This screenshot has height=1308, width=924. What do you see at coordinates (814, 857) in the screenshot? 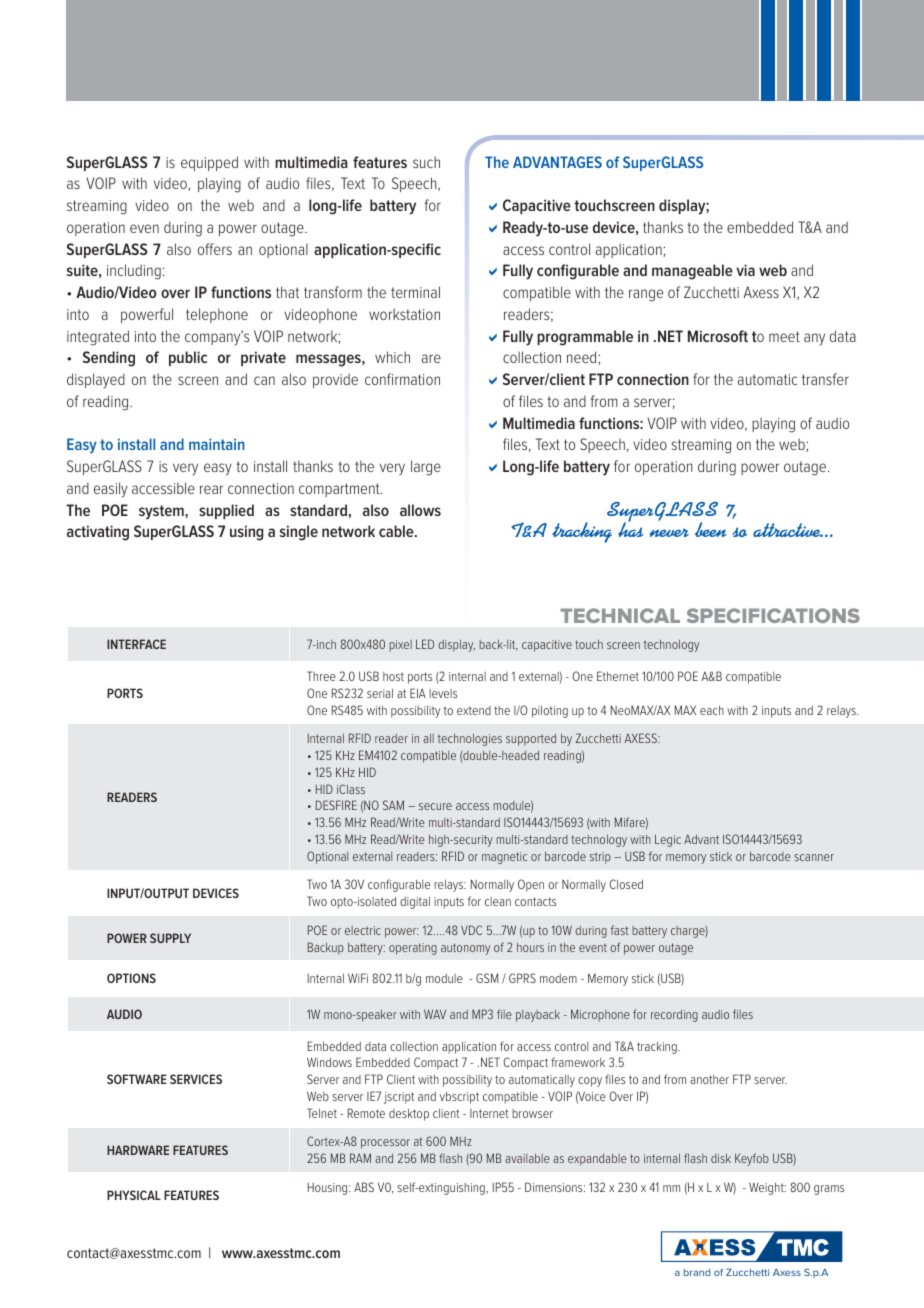
I see `scanner` at bounding box center [814, 857].
